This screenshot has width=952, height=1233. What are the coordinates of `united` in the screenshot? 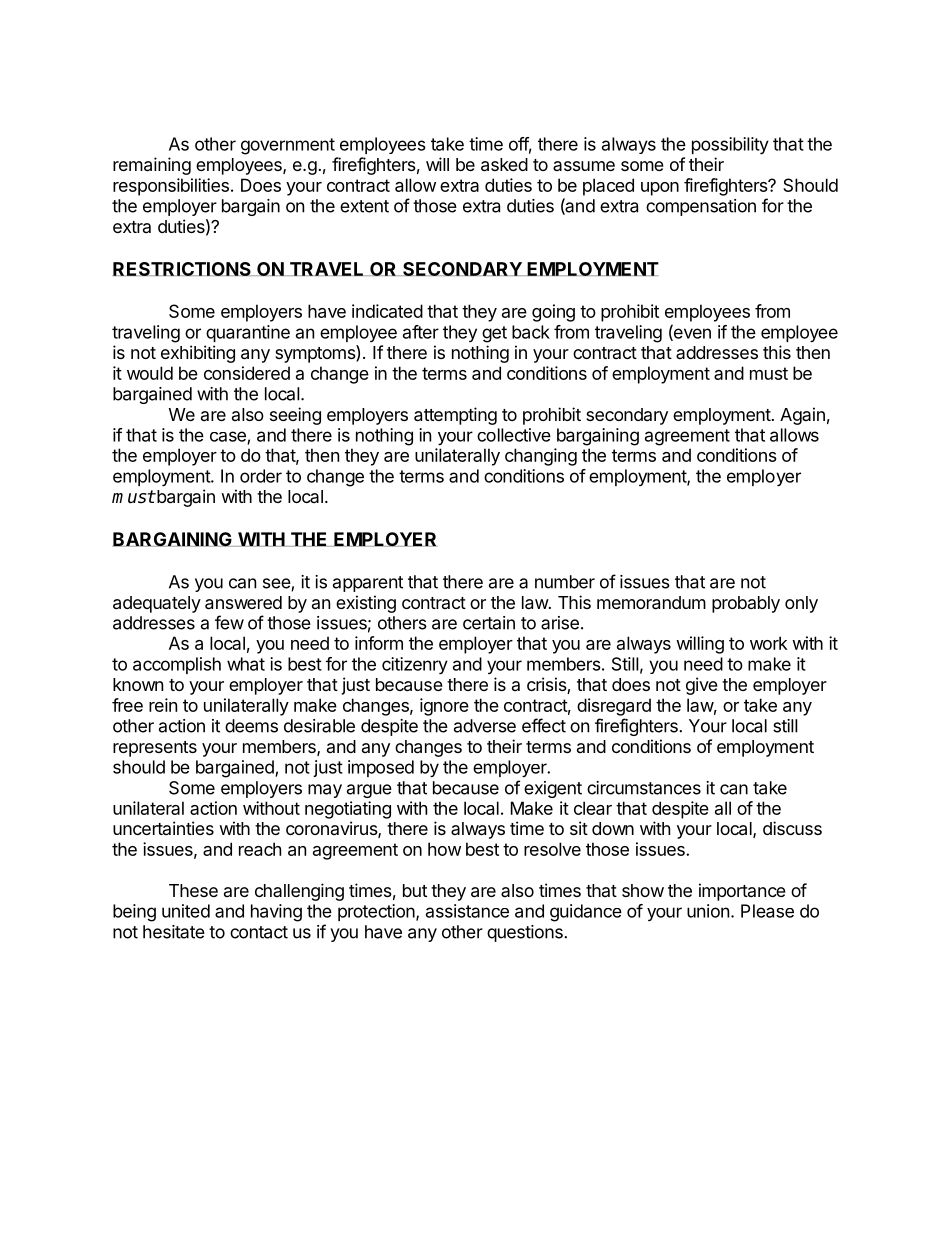 It's located at (186, 911).
